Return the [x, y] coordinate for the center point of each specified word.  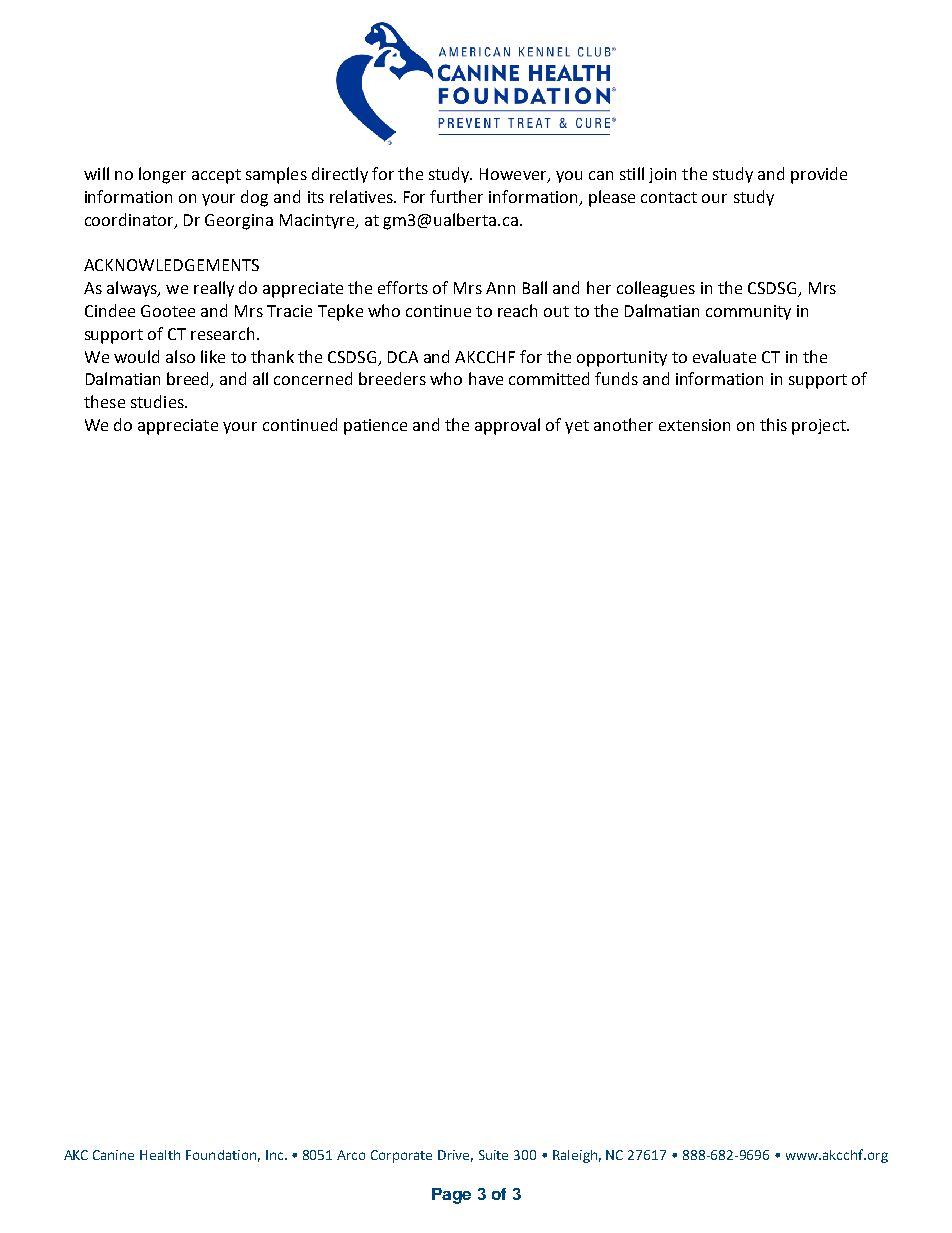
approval [507, 426]
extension [694, 425]
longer [162, 175]
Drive [455, 1156]
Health [160, 1155]
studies [158, 401]
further [456, 196]
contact [669, 197]
